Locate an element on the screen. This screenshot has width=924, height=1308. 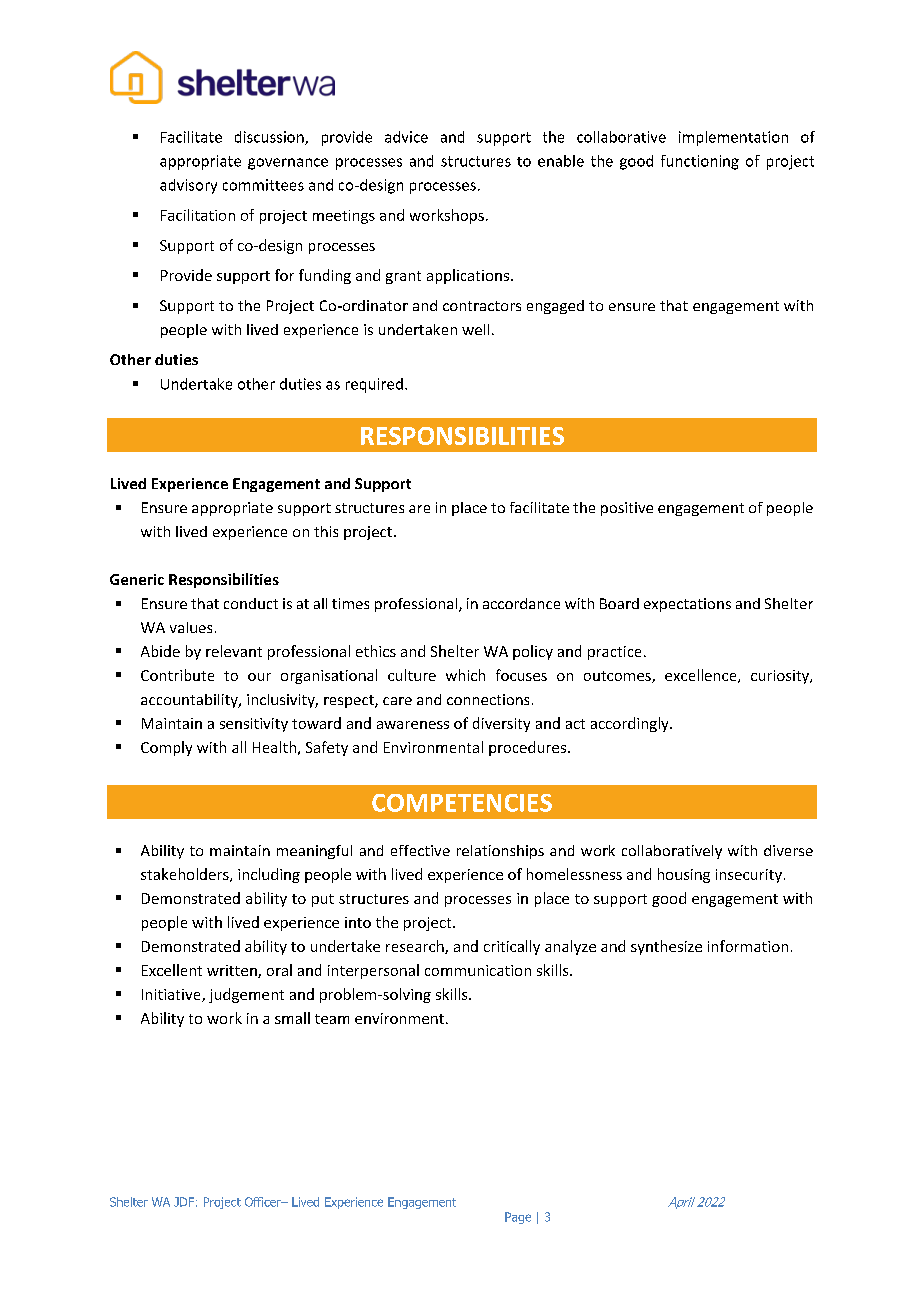
Officer is located at coordinates (264, 1202).
